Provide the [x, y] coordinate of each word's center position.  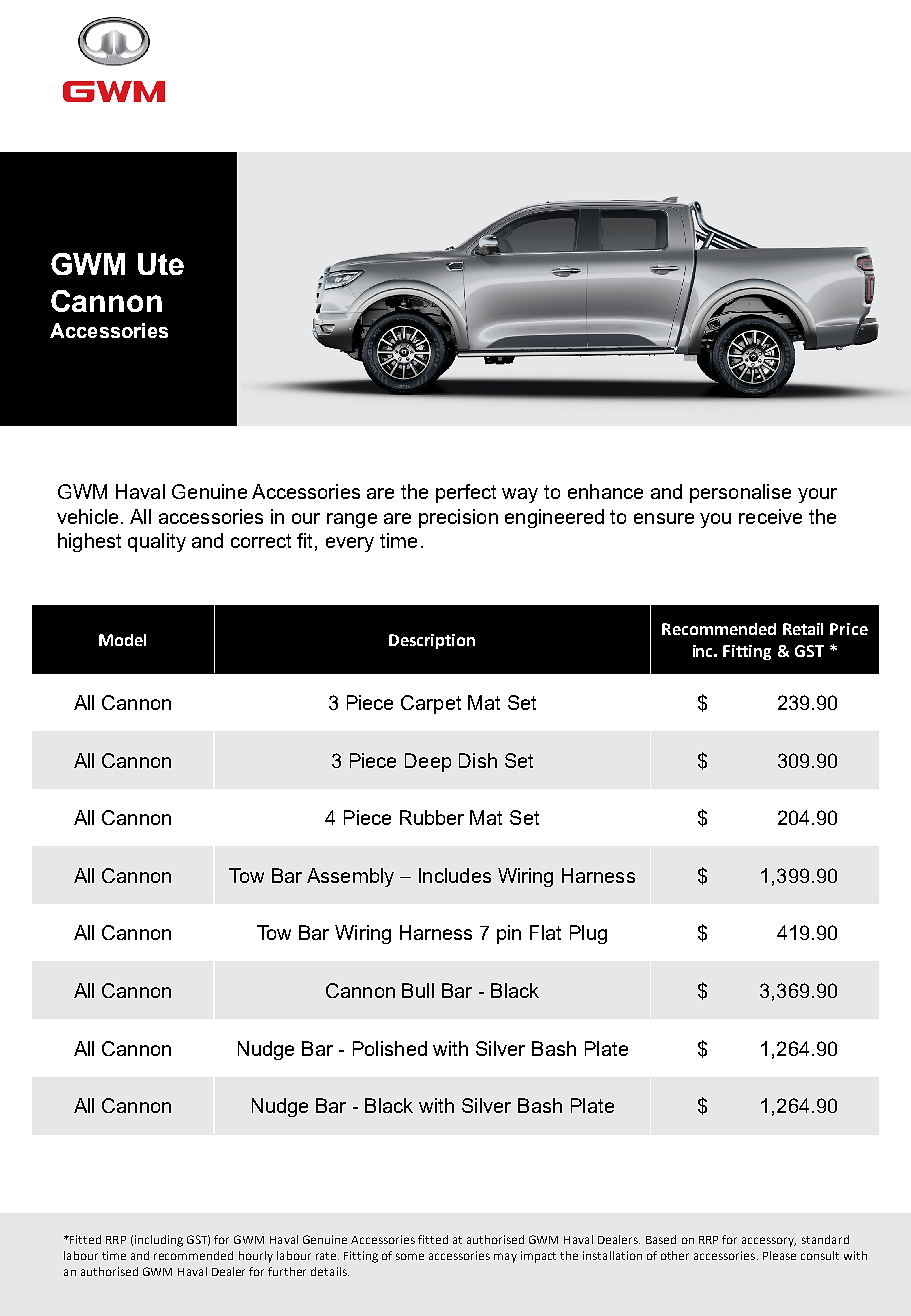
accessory [769, 1242]
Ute [161, 264]
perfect [466, 493]
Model [122, 640]
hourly [256, 1257]
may [505, 1258]
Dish [478, 760]
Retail [803, 629]
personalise [740, 493]
